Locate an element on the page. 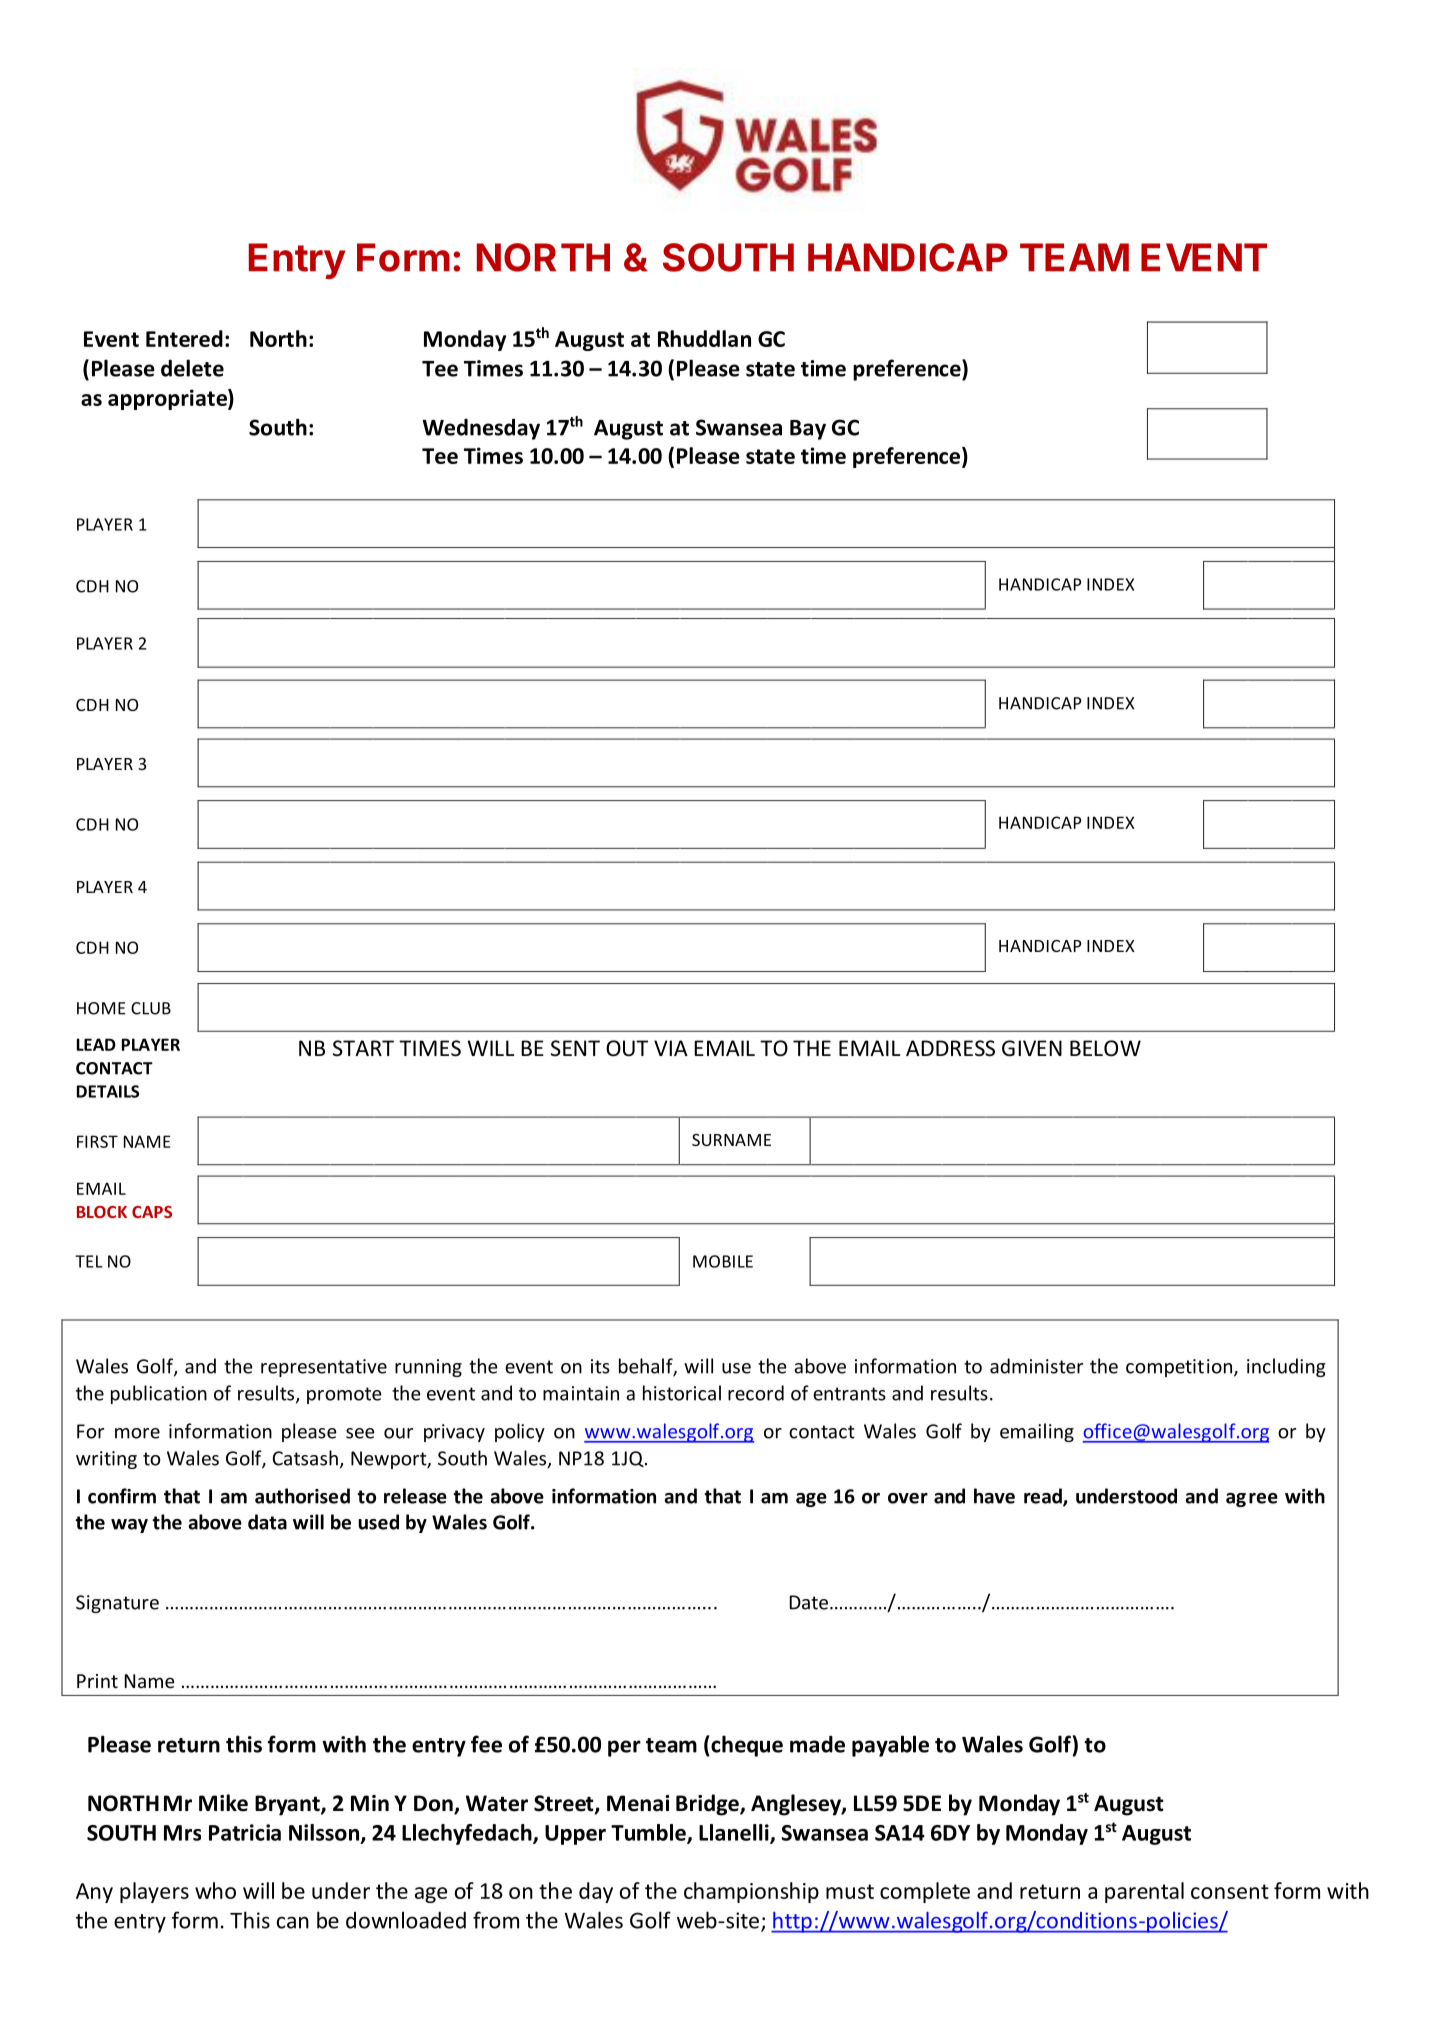  FIRST is located at coordinates (97, 1141).
